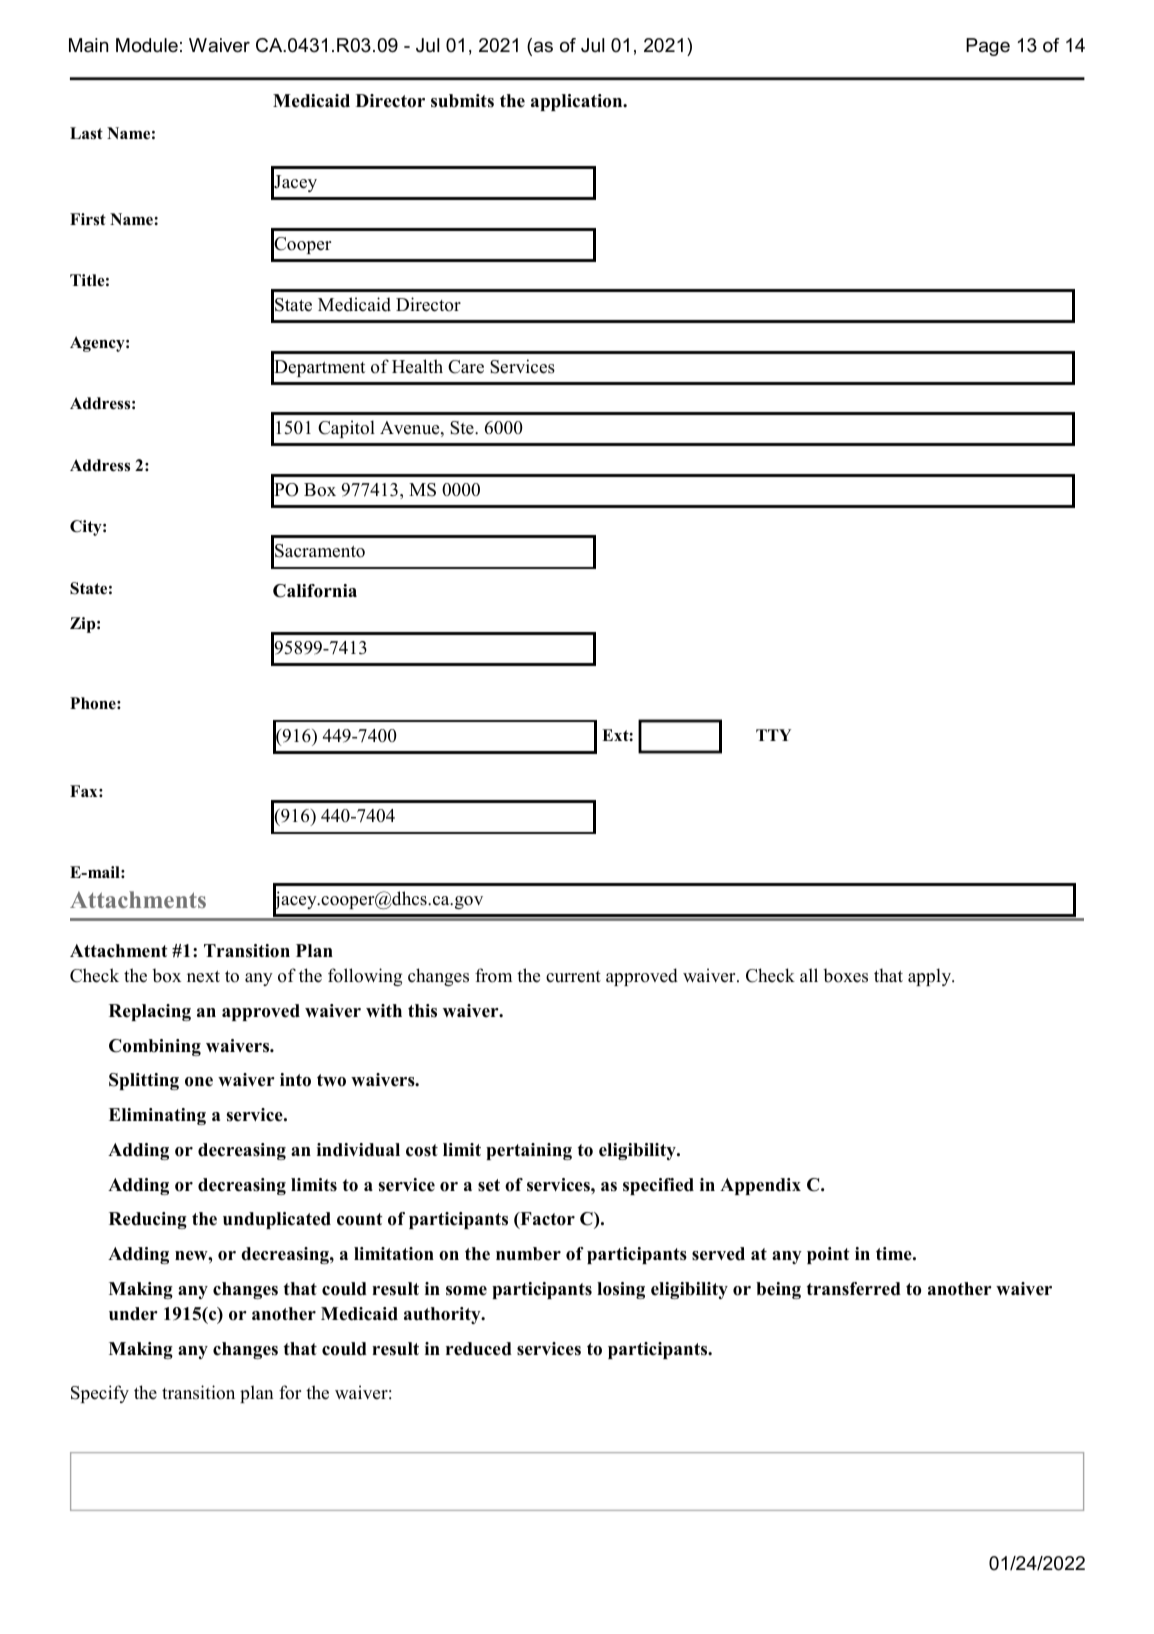  I want to click on under, so click(133, 1314).
